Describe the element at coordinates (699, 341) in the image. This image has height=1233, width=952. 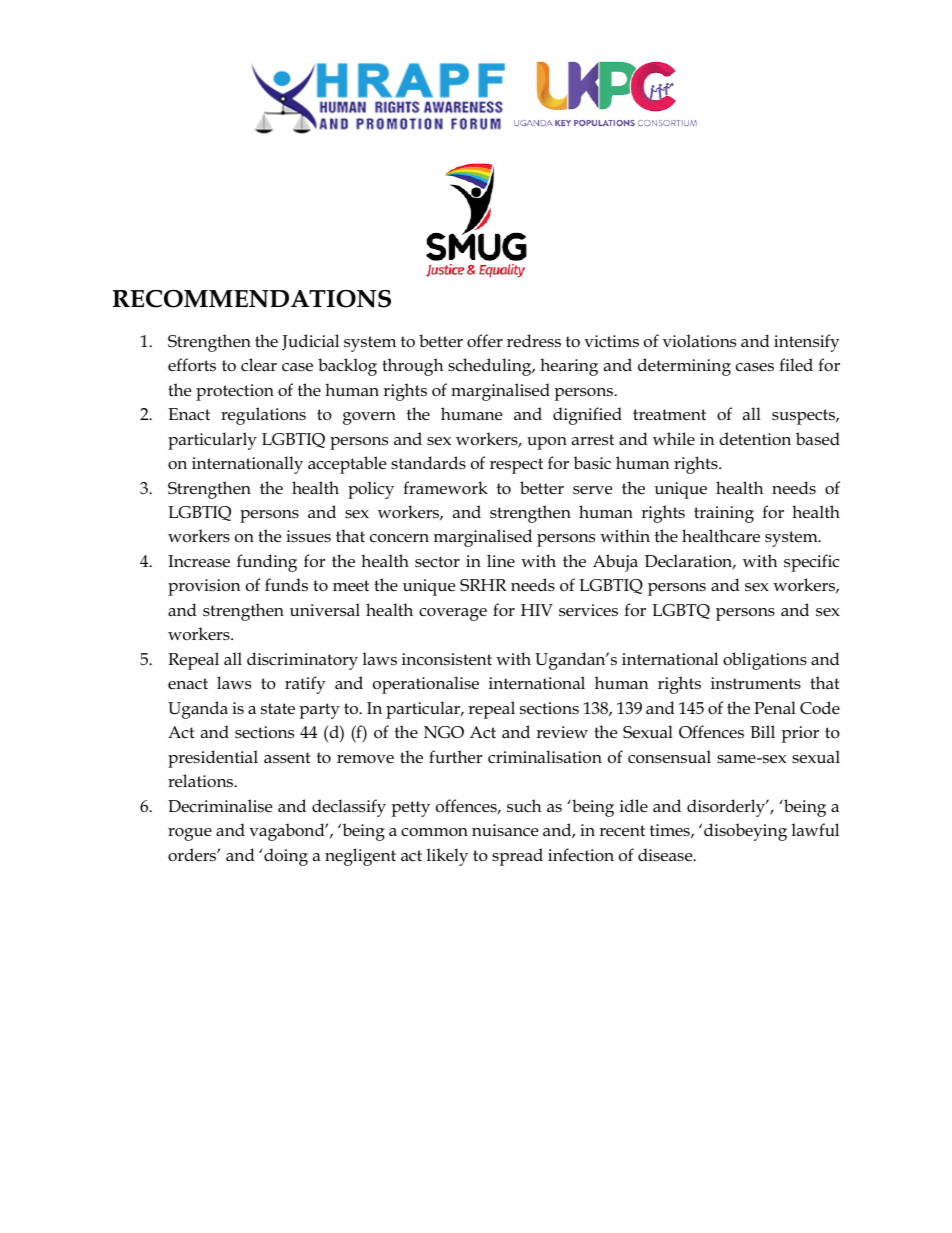
I see `violations` at that location.
